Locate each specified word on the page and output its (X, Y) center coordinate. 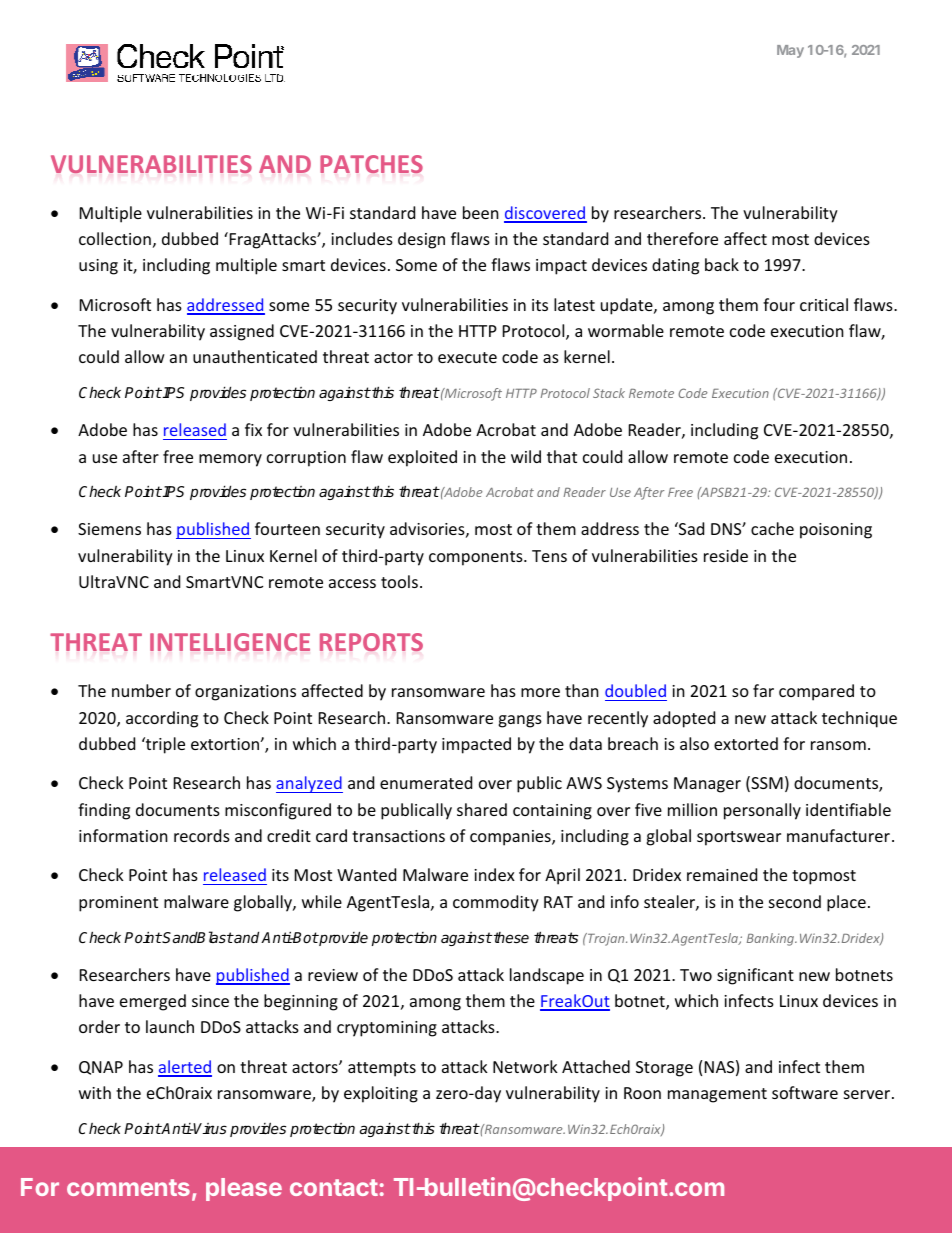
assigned (242, 332)
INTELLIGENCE (230, 642)
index (494, 874)
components (477, 558)
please (244, 1189)
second (795, 901)
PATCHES (371, 164)
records (202, 835)
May (790, 51)
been (481, 212)
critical (824, 304)
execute (467, 357)
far (763, 690)
